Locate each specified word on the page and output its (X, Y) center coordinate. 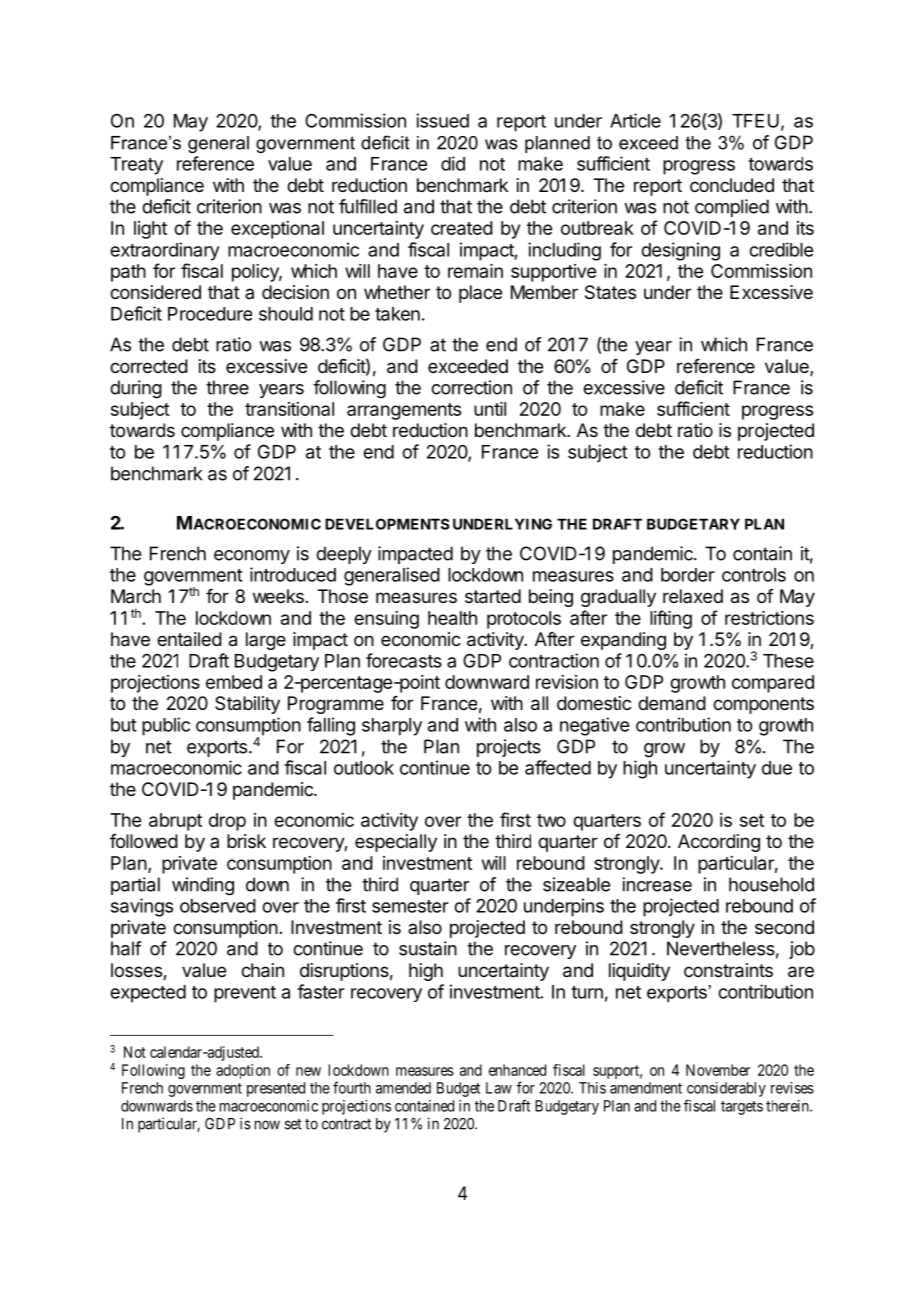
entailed (189, 639)
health (452, 618)
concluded (732, 185)
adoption (243, 1071)
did (453, 163)
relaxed (693, 596)
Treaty (136, 166)
